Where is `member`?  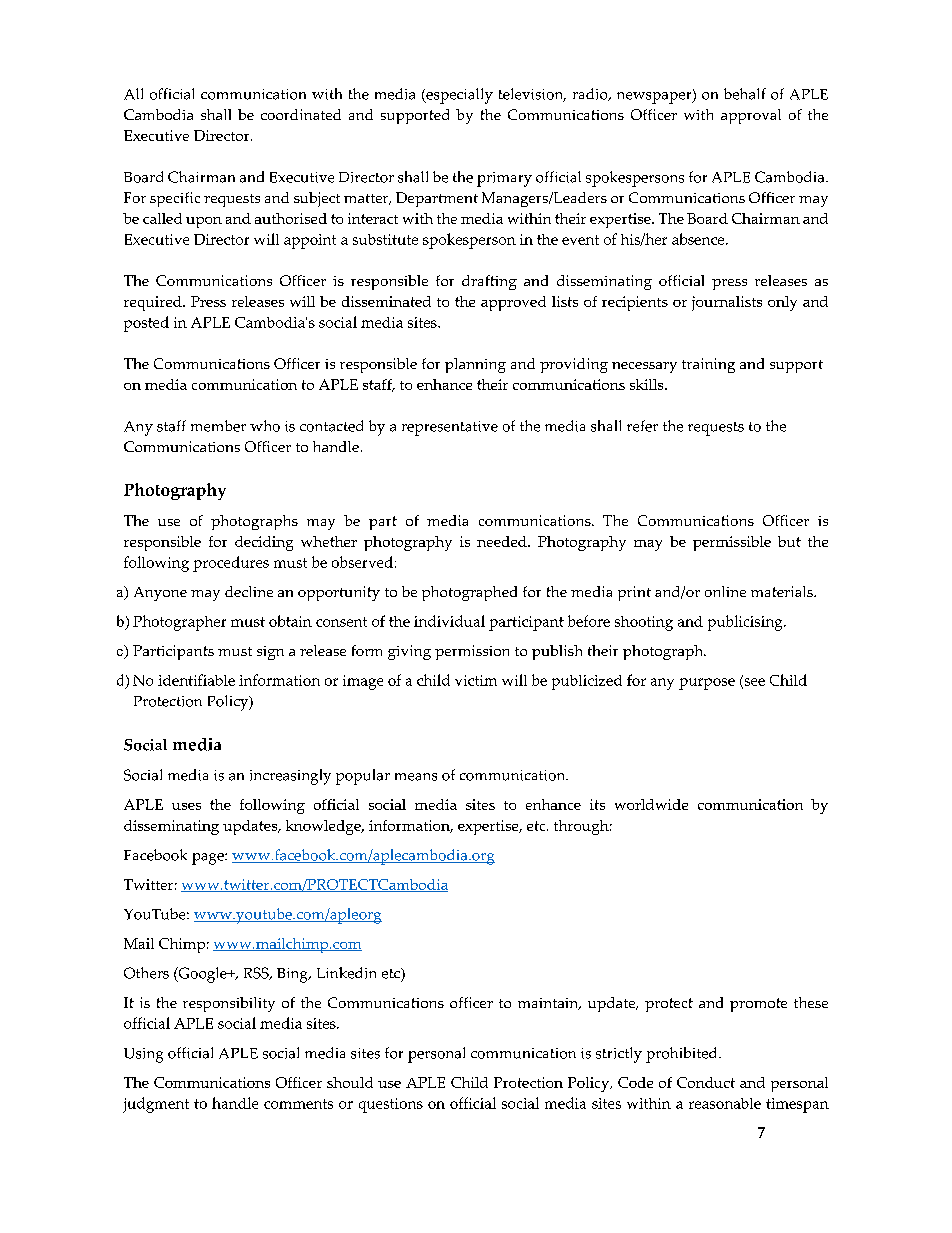 member is located at coordinates (218, 426).
